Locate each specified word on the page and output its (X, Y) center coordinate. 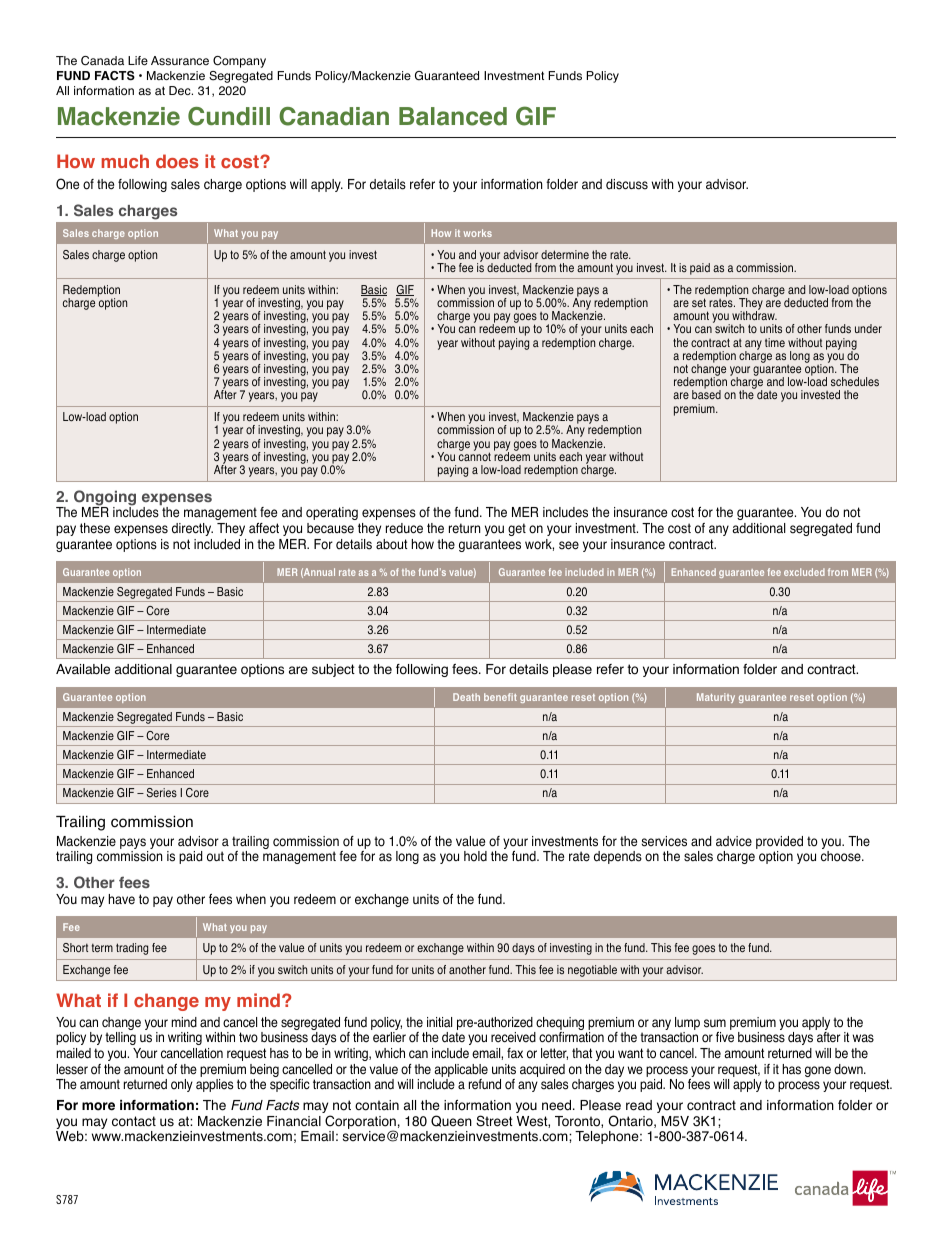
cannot (475, 456)
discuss (627, 184)
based (706, 394)
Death (466, 697)
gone (818, 1071)
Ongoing (105, 499)
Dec (181, 90)
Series (162, 793)
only (182, 1085)
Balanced (453, 116)
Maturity (716, 698)
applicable (461, 1070)
